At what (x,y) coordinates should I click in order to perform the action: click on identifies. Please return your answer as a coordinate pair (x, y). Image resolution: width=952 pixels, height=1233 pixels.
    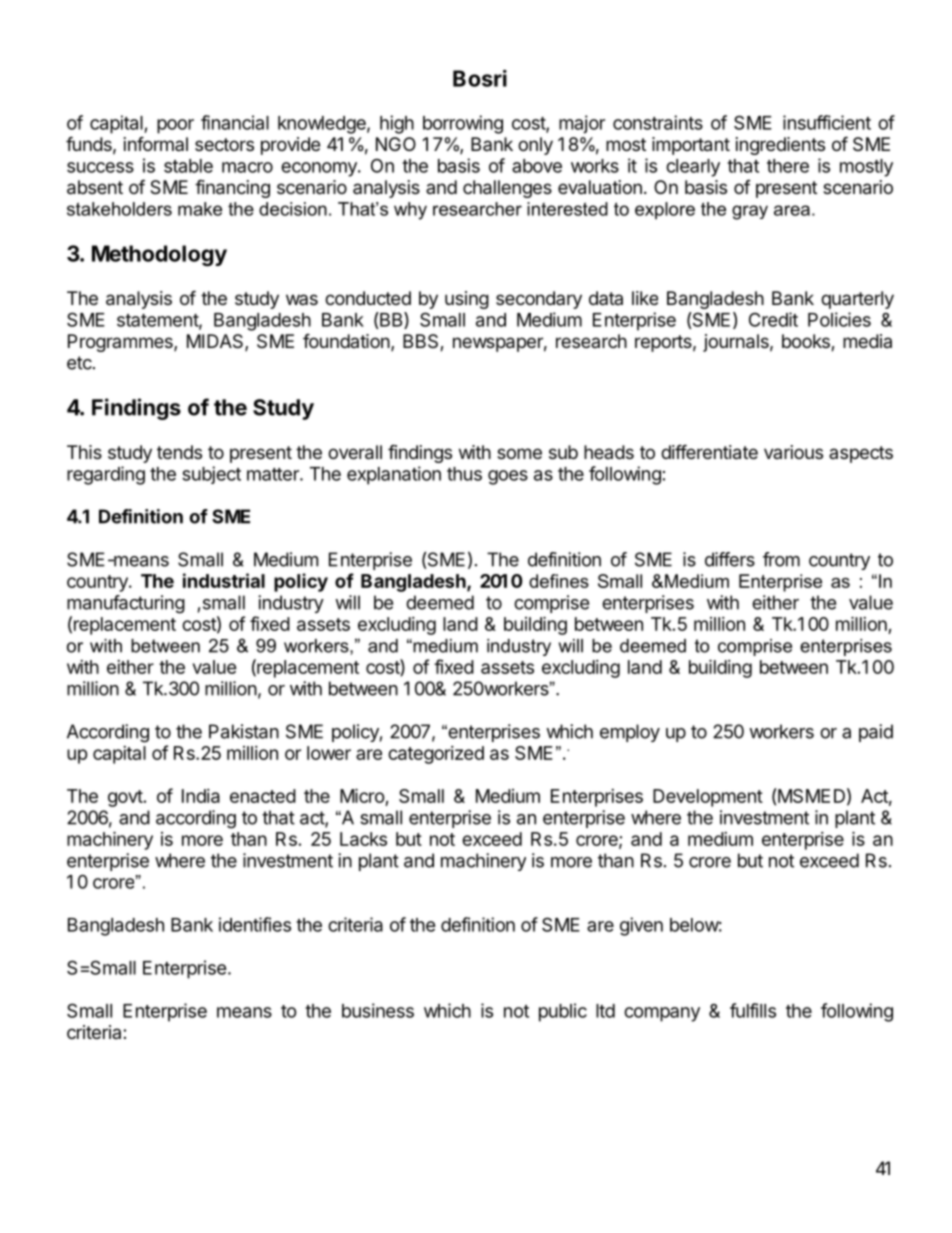
    Looking at the image, I should click on (255, 924).
